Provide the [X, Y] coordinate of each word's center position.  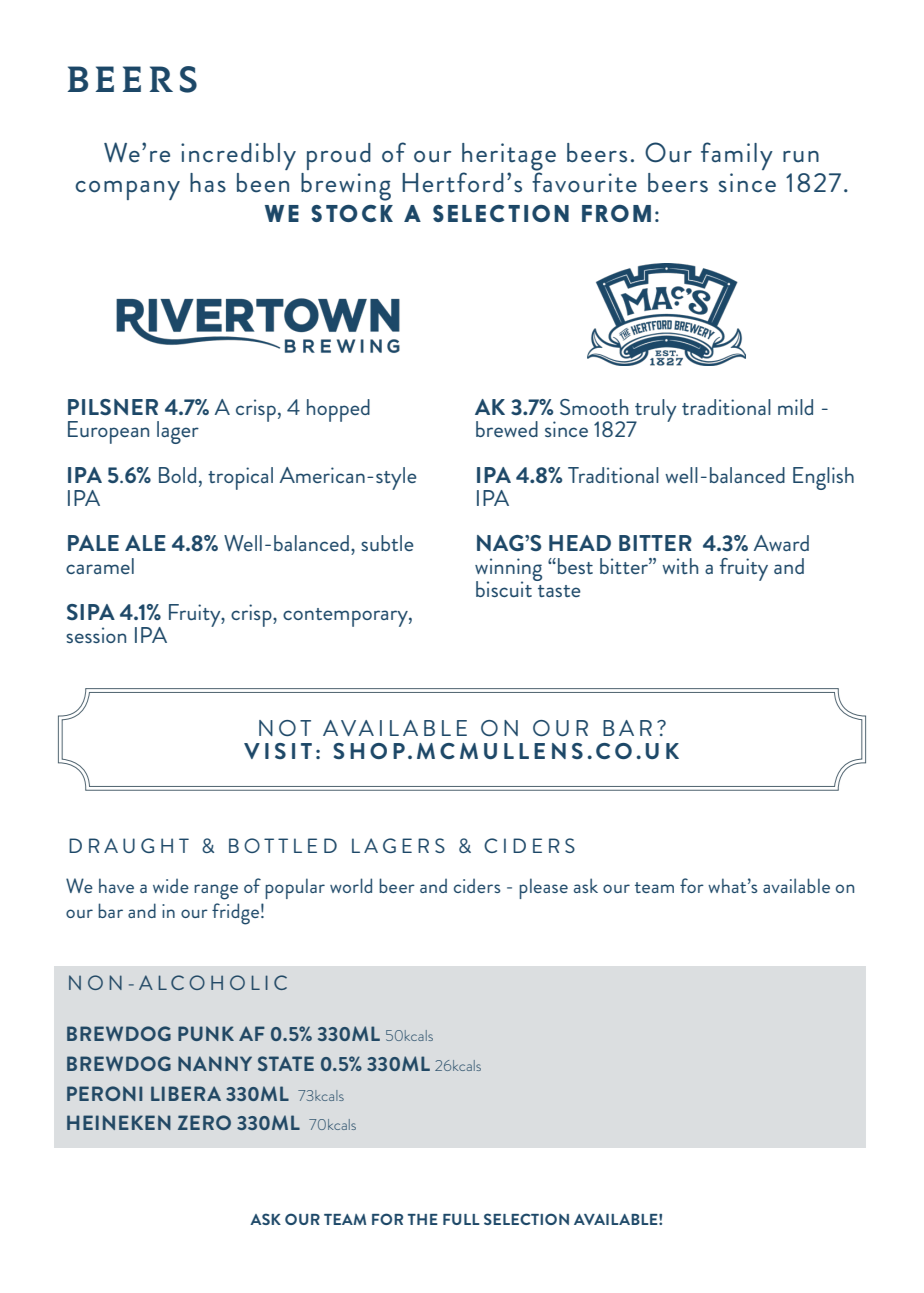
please [543, 888]
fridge [235, 914]
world [351, 885]
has [208, 183]
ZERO [204, 1122]
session [96, 635]
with [680, 566]
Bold [177, 475]
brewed [507, 429]
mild [795, 407]
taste [559, 591]
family [737, 156]
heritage [509, 158]
